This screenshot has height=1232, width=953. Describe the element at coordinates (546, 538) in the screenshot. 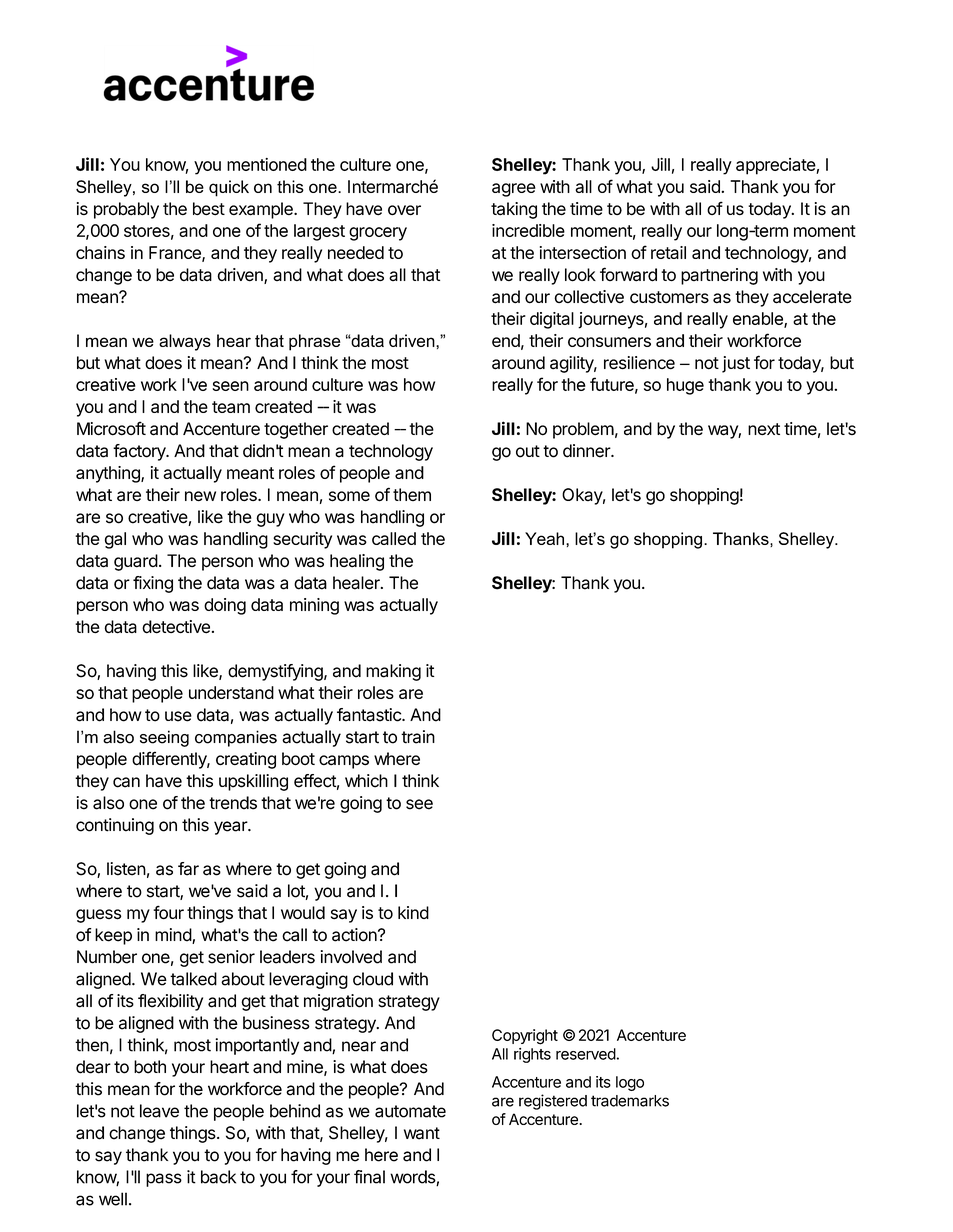

I see `Yeah` at that location.
